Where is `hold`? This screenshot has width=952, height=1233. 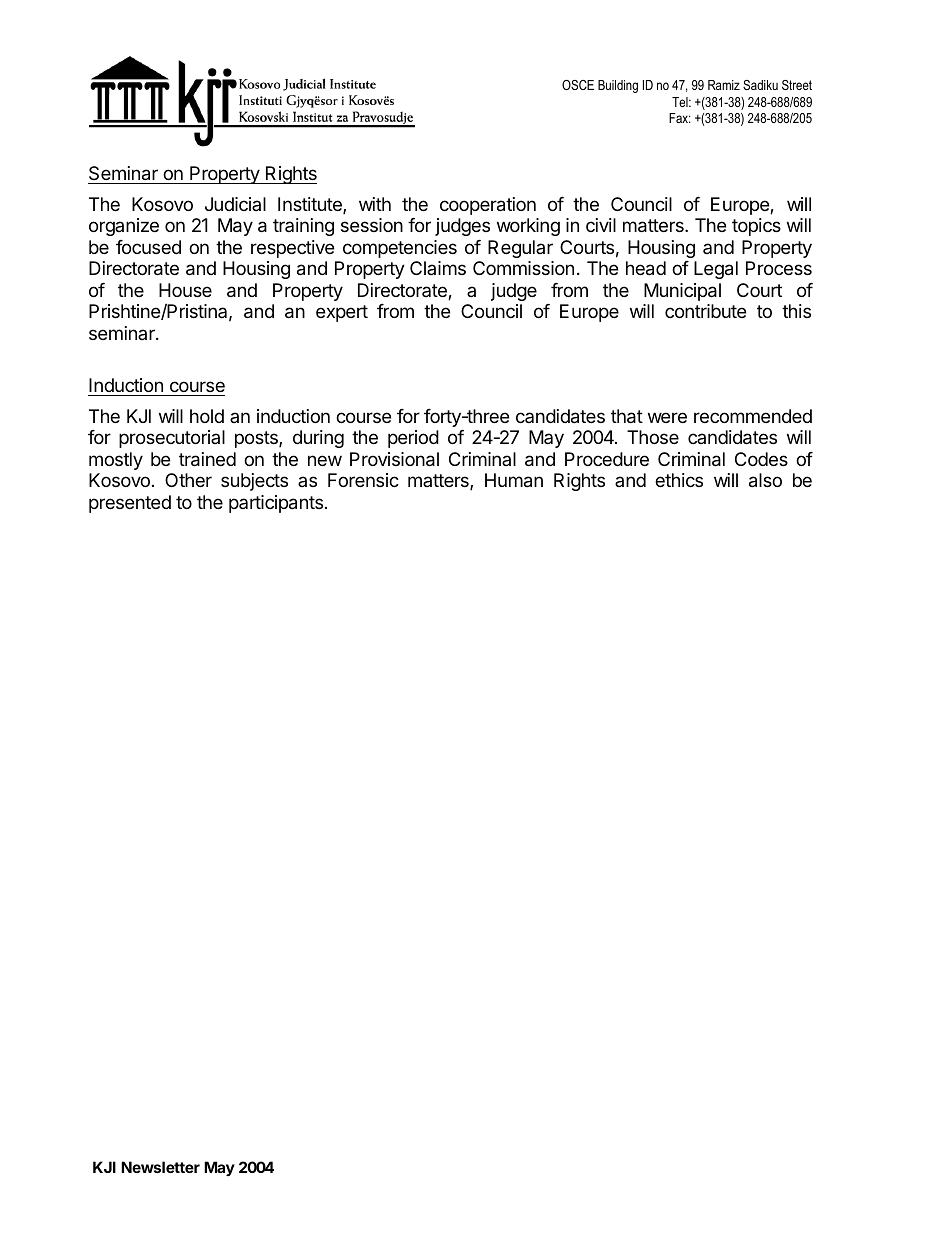 hold is located at coordinates (207, 416).
